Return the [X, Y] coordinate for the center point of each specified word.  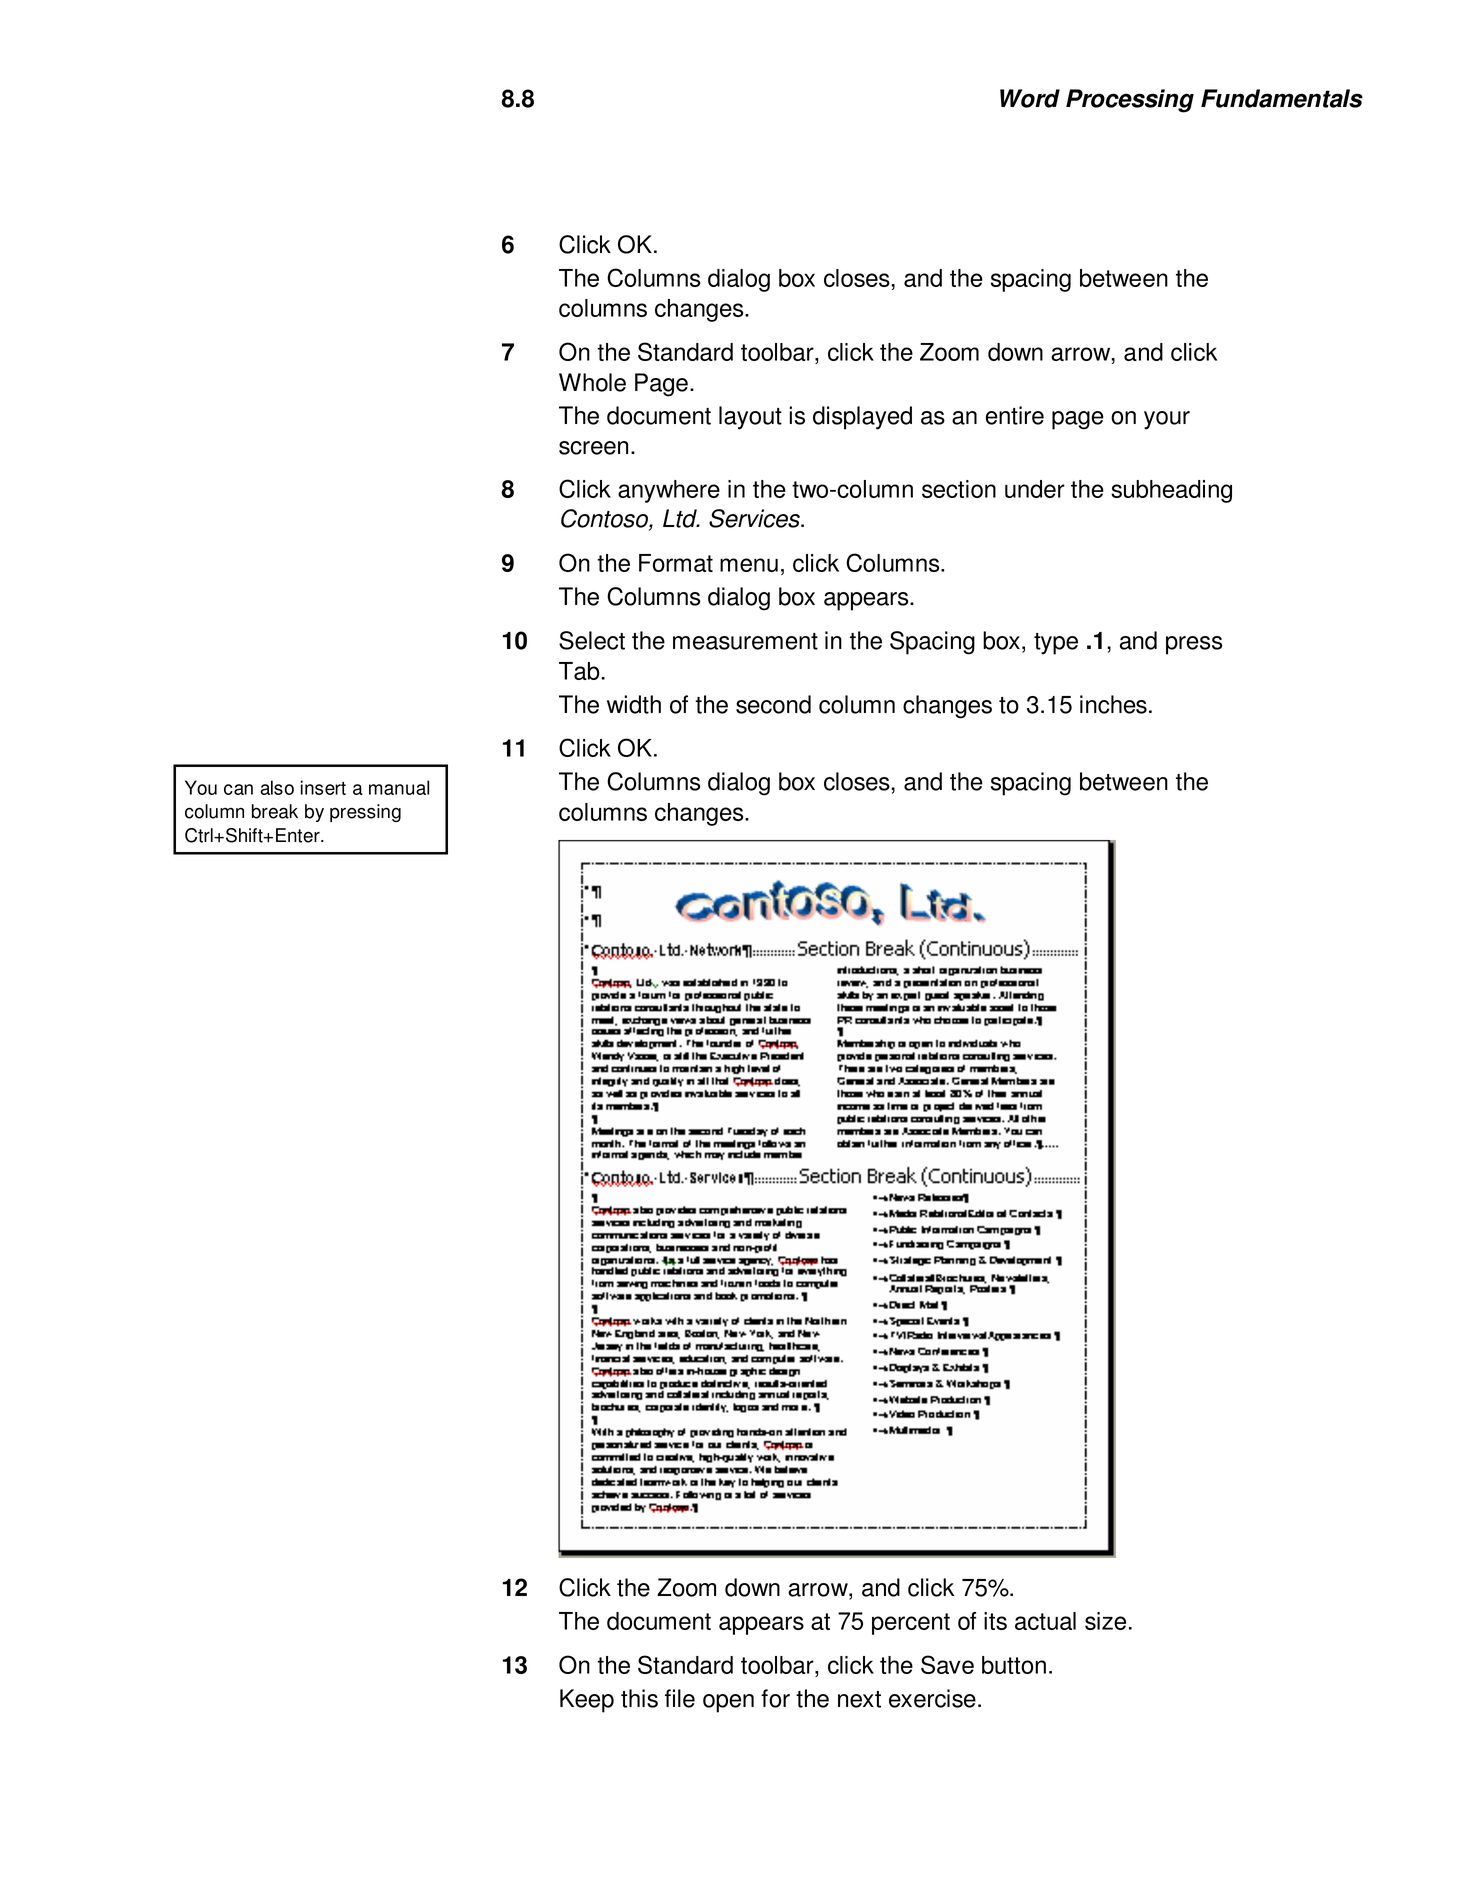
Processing [1130, 101]
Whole [592, 382]
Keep [587, 1701]
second [773, 704]
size [1105, 1621]
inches [1113, 704]
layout [750, 418]
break [275, 811]
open [728, 1703]
